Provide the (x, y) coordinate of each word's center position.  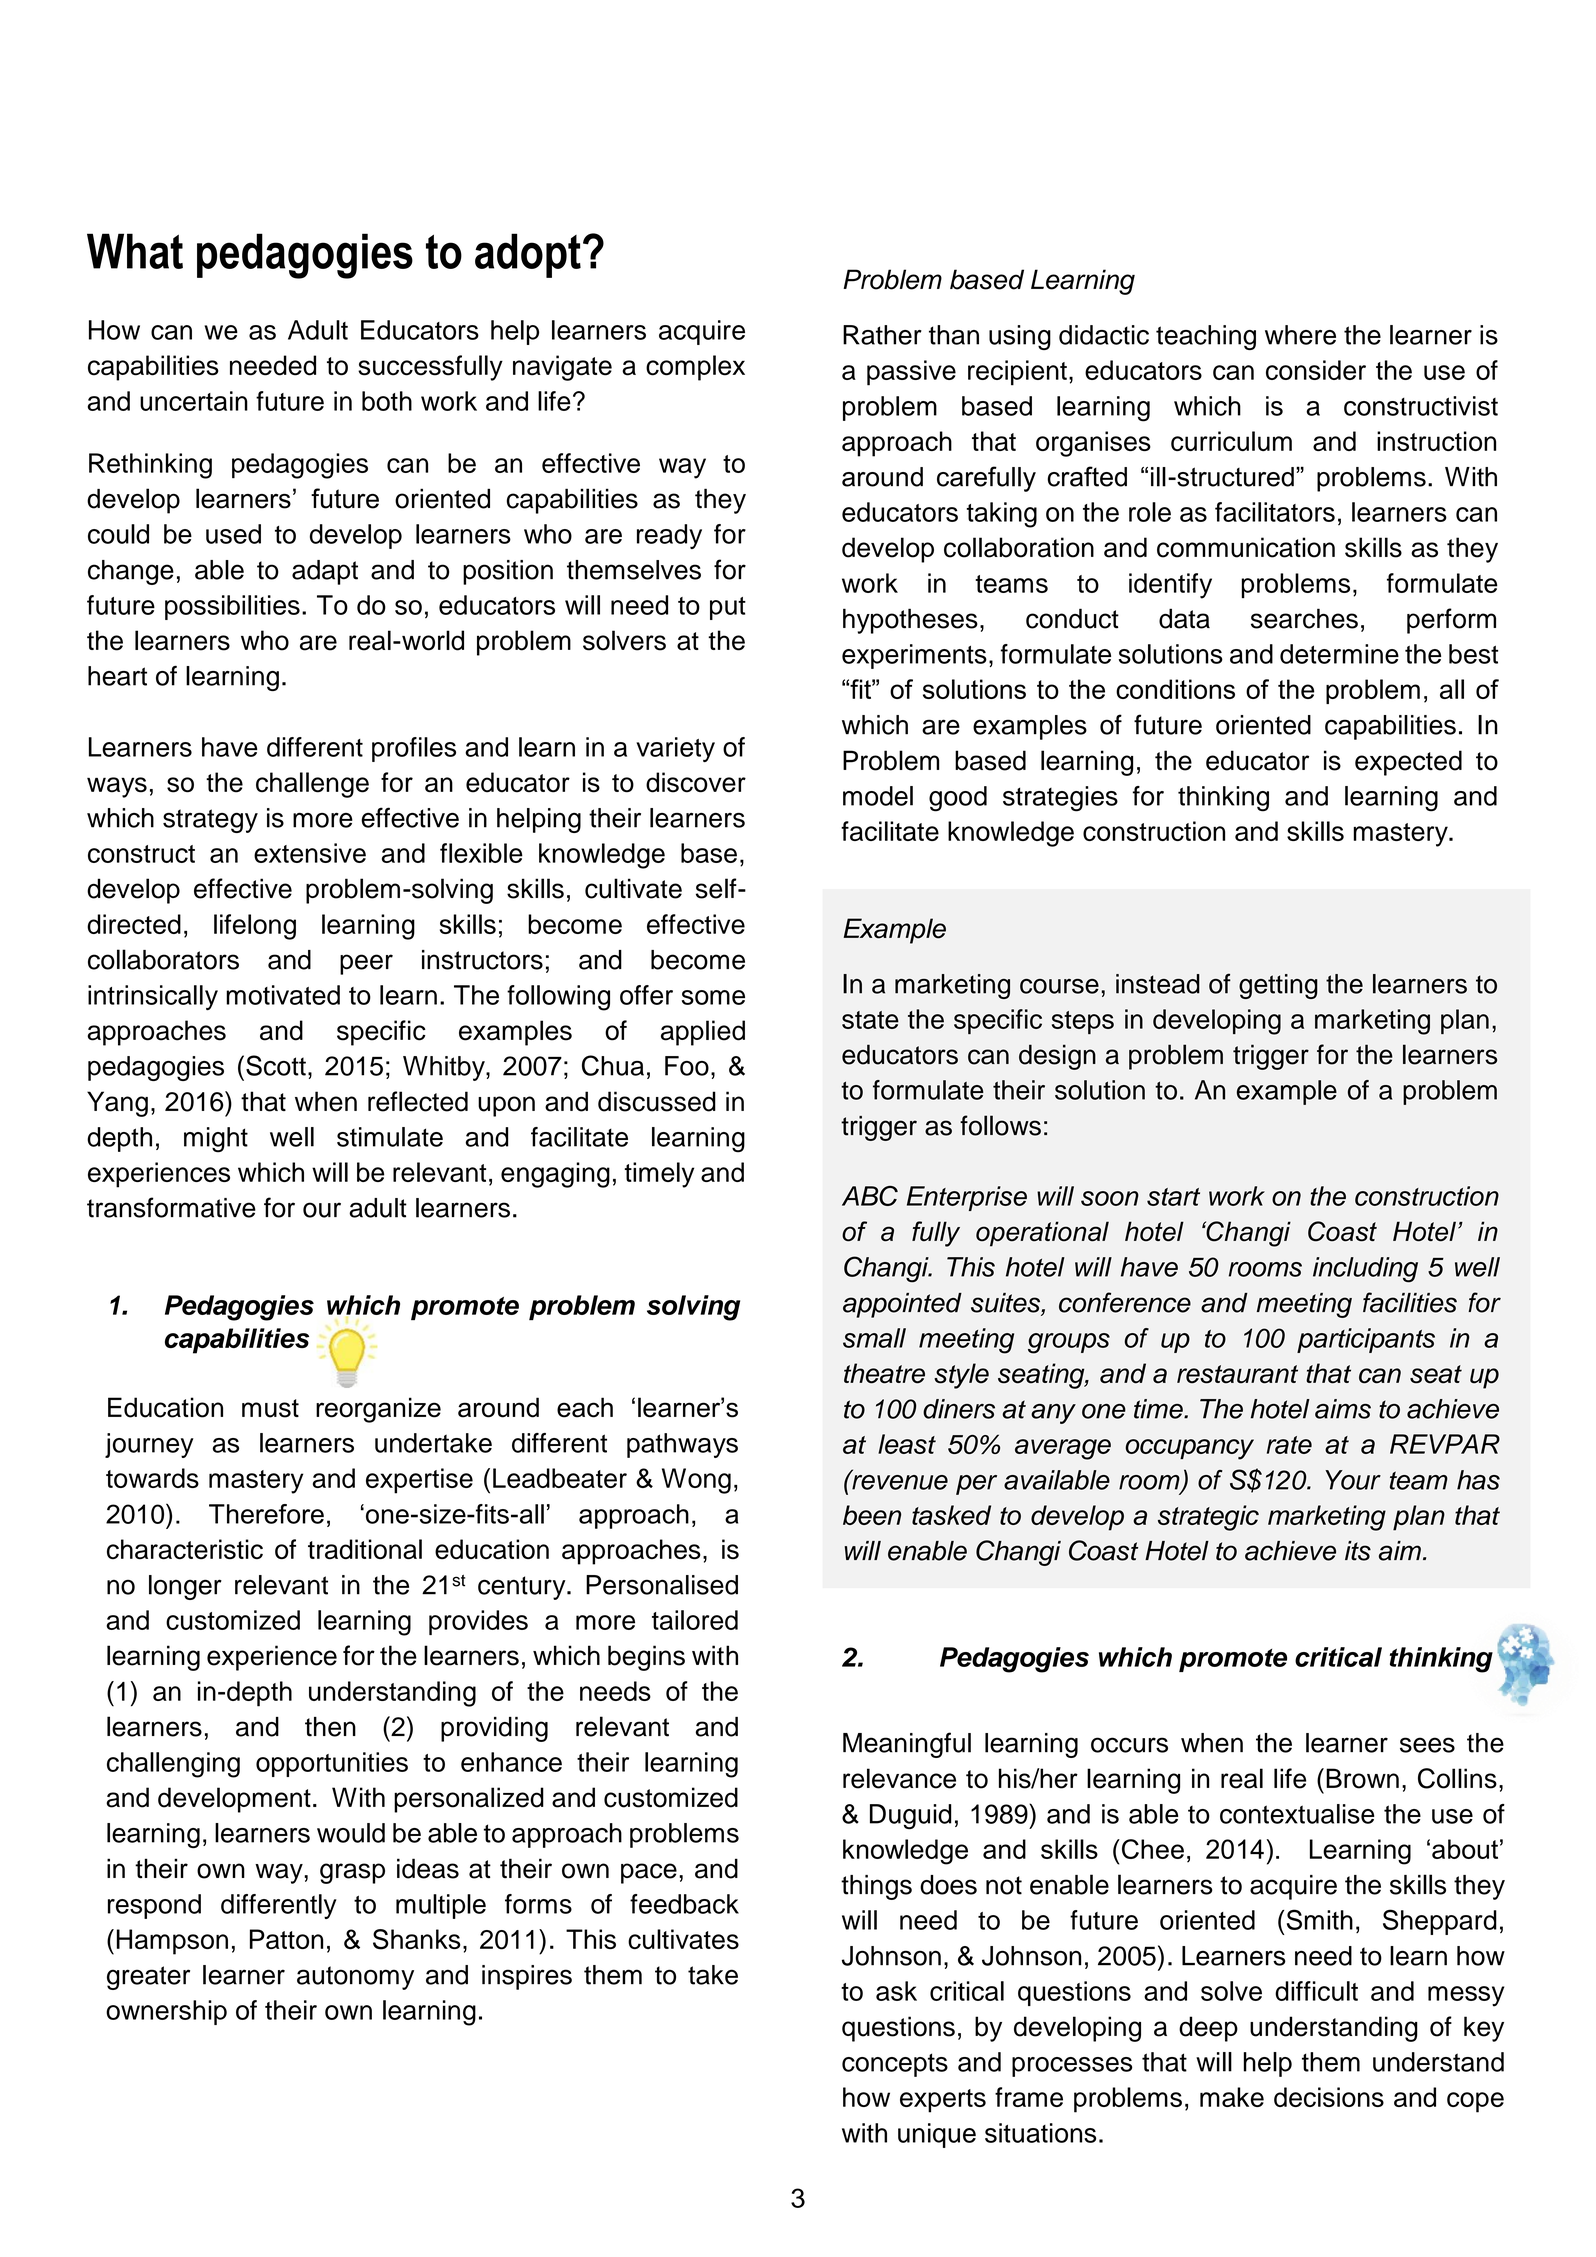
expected (1408, 763)
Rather (882, 335)
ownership (166, 2012)
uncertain (194, 401)
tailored (695, 1620)
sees (1427, 1745)
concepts (895, 2065)
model (878, 796)
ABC (870, 1196)
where (1300, 335)
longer (185, 1587)
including (1365, 1270)
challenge (312, 785)
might (216, 1140)
